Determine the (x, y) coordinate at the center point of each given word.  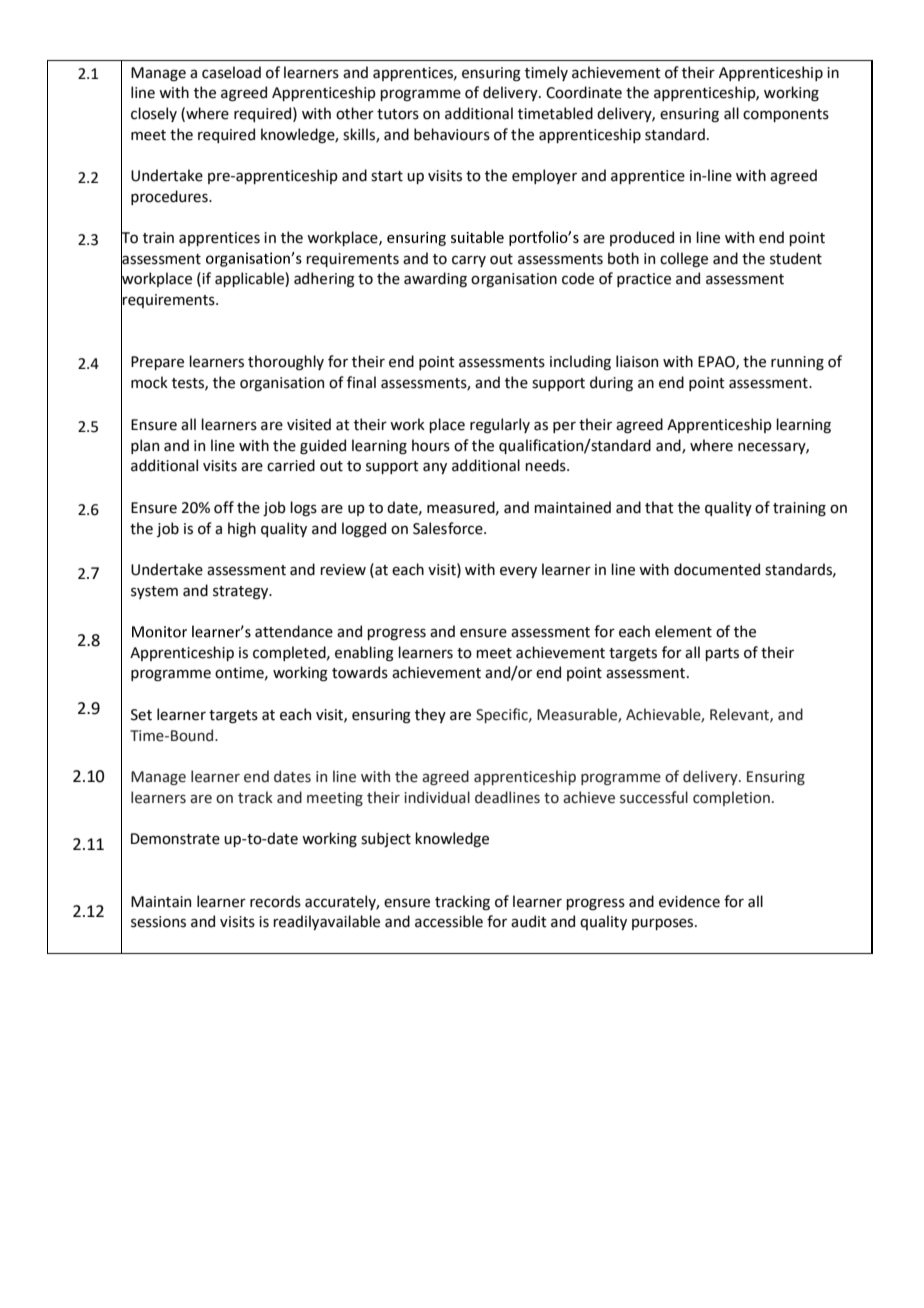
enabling (364, 654)
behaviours (452, 134)
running (797, 363)
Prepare (157, 363)
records (275, 901)
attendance (294, 631)
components (786, 115)
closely (154, 114)
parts (722, 654)
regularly (500, 426)
